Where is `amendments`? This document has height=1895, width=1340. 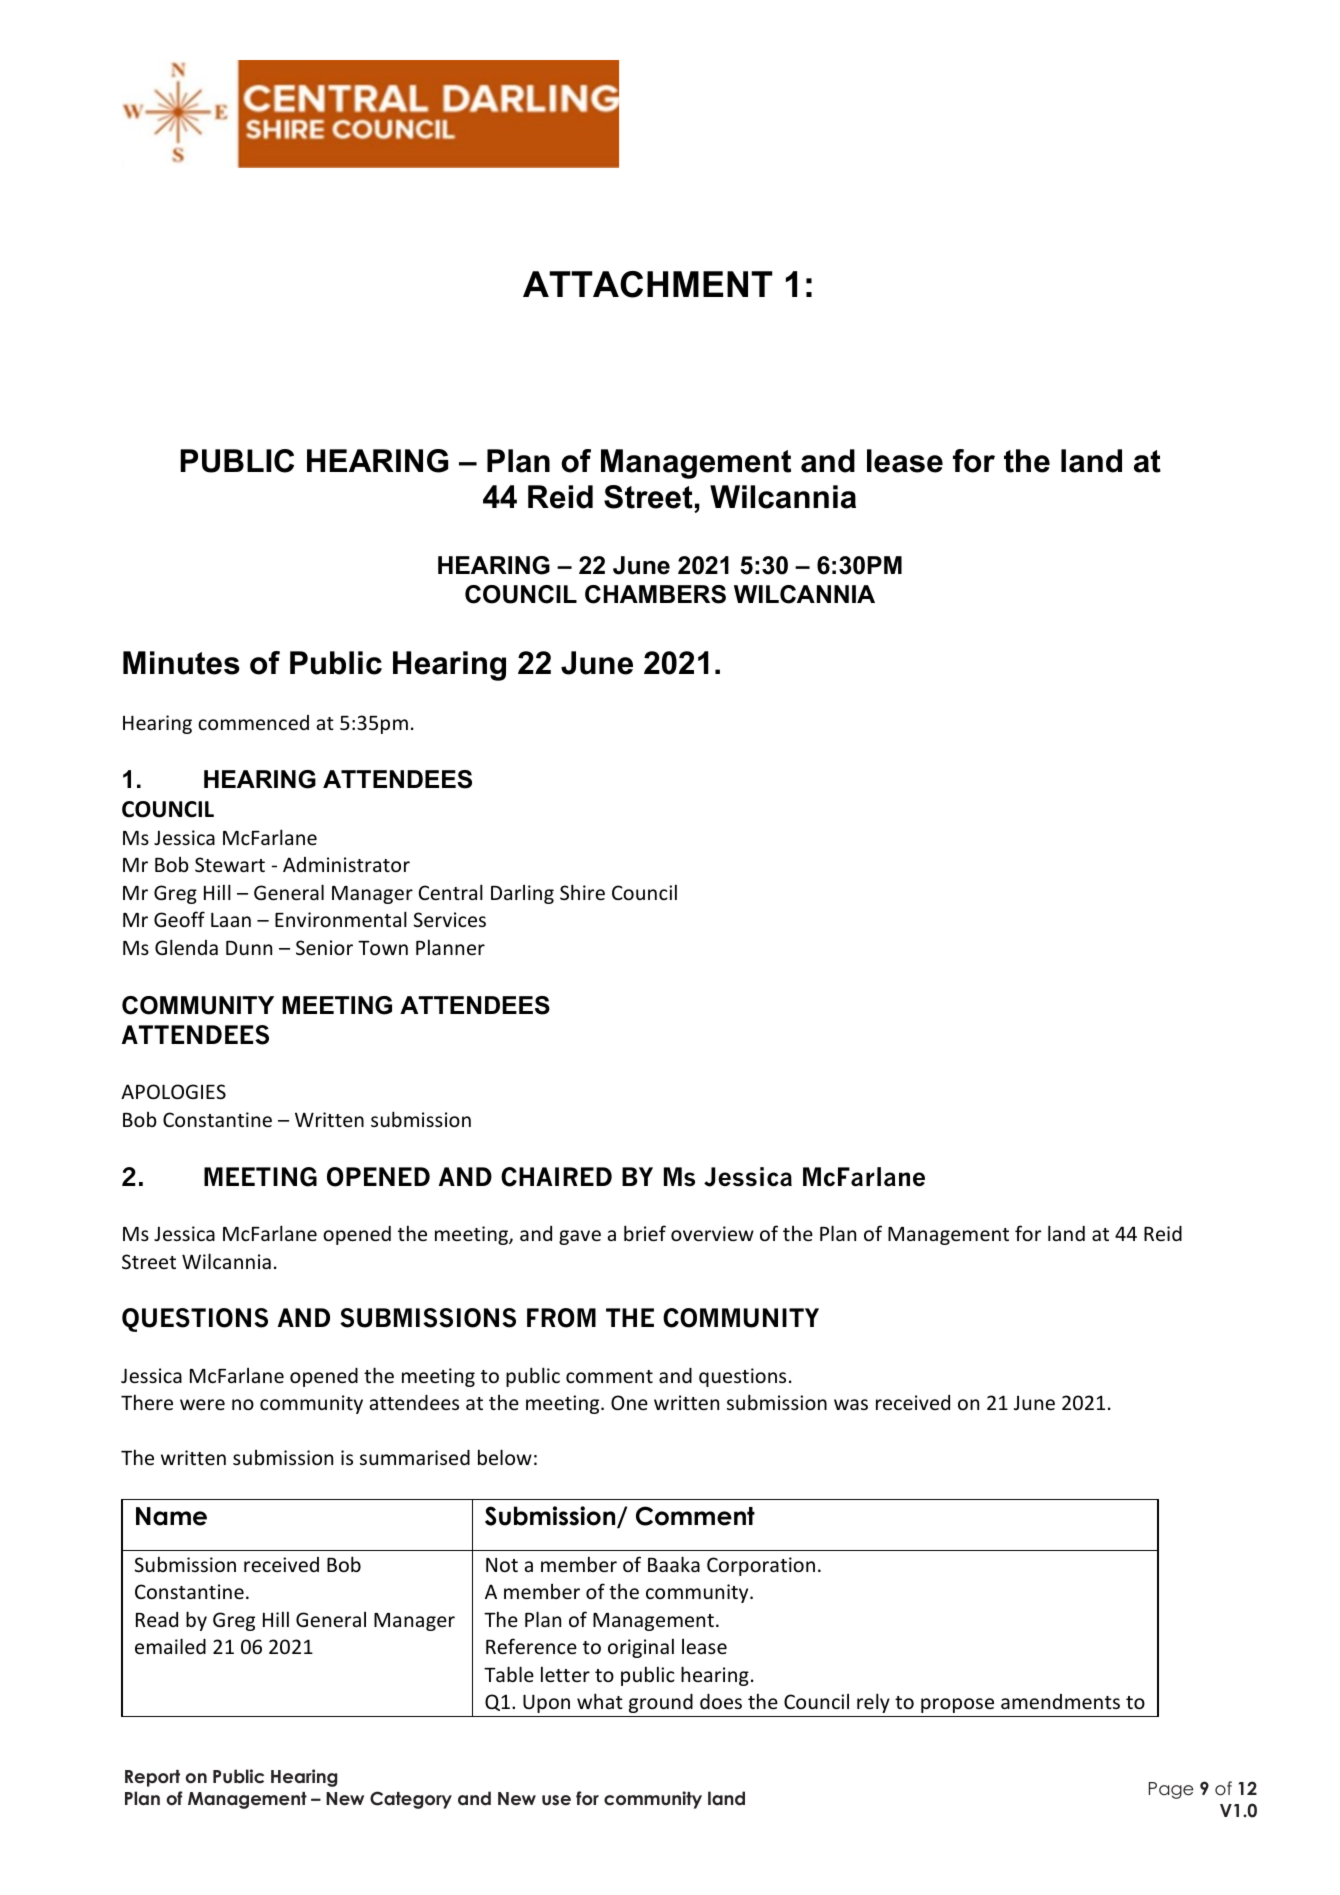 amendments is located at coordinates (1060, 1701).
